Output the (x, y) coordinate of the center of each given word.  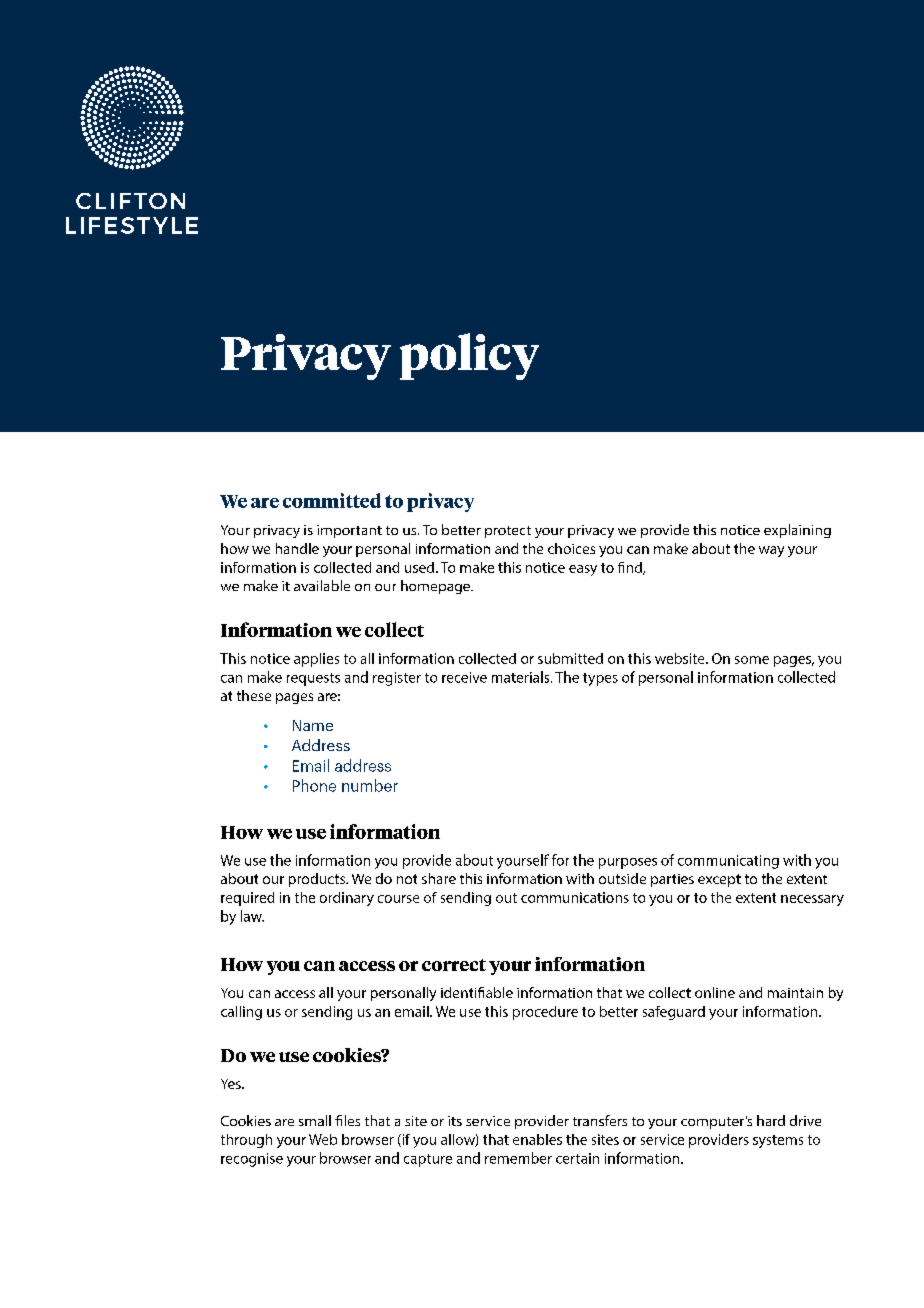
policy (469, 356)
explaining (797, 531)
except (719, 880)
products (318, 880)
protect (508, 532)
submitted (570, 658)
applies (316, 660)
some (752, 660)
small (315, 1120)
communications (575, 897)
